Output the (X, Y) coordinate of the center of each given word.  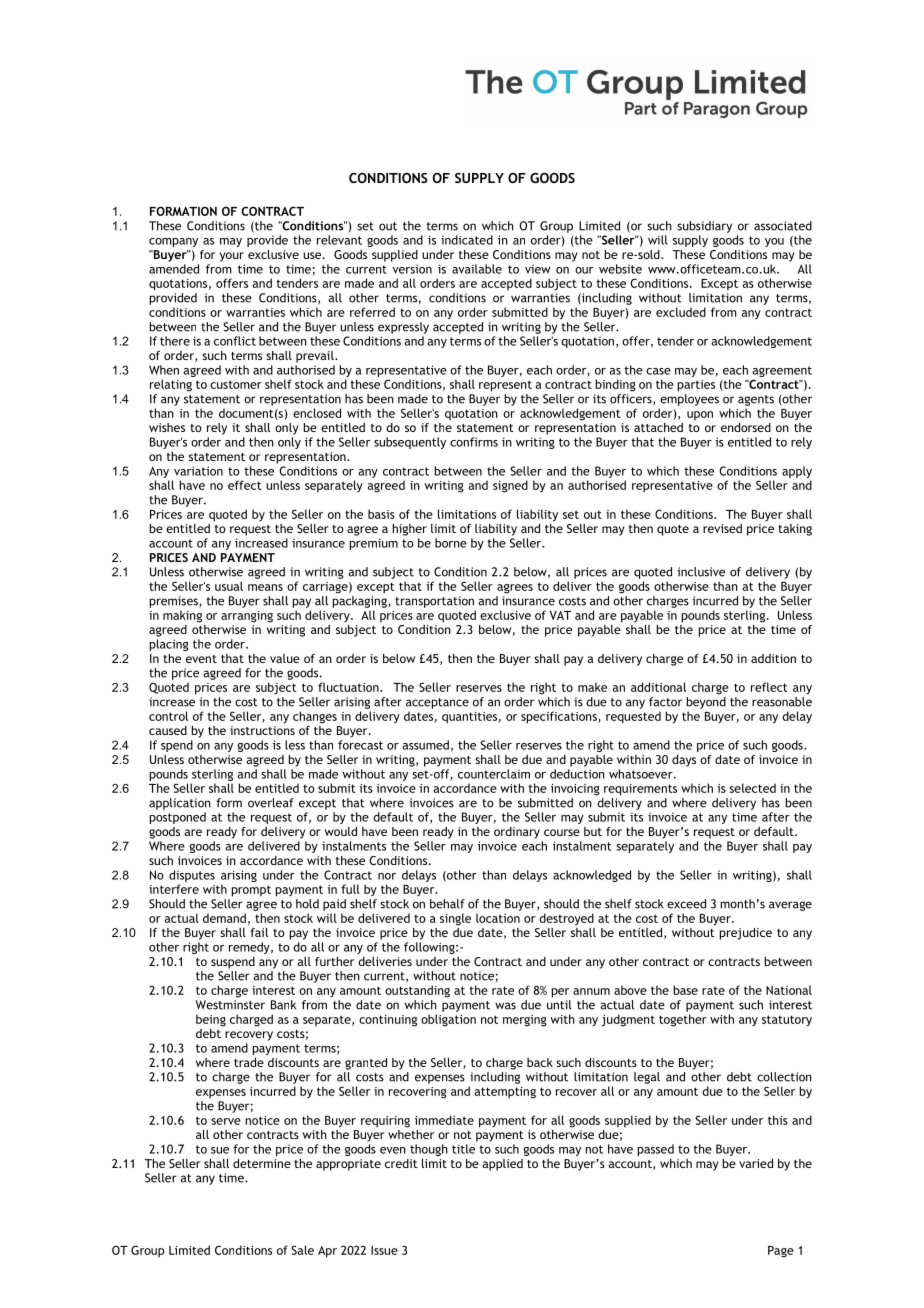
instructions (262, 730)
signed (510, 486)
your (232, 257)
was (505, 1006)
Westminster (230, 1005)
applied (502, 1165)
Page (781, 1252)
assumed (425, 745)
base (686, 990)
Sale (302, 1250)
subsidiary (704, 227)
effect (245, 485)
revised (722, 528)
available (477, 269)
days (684, 761)
